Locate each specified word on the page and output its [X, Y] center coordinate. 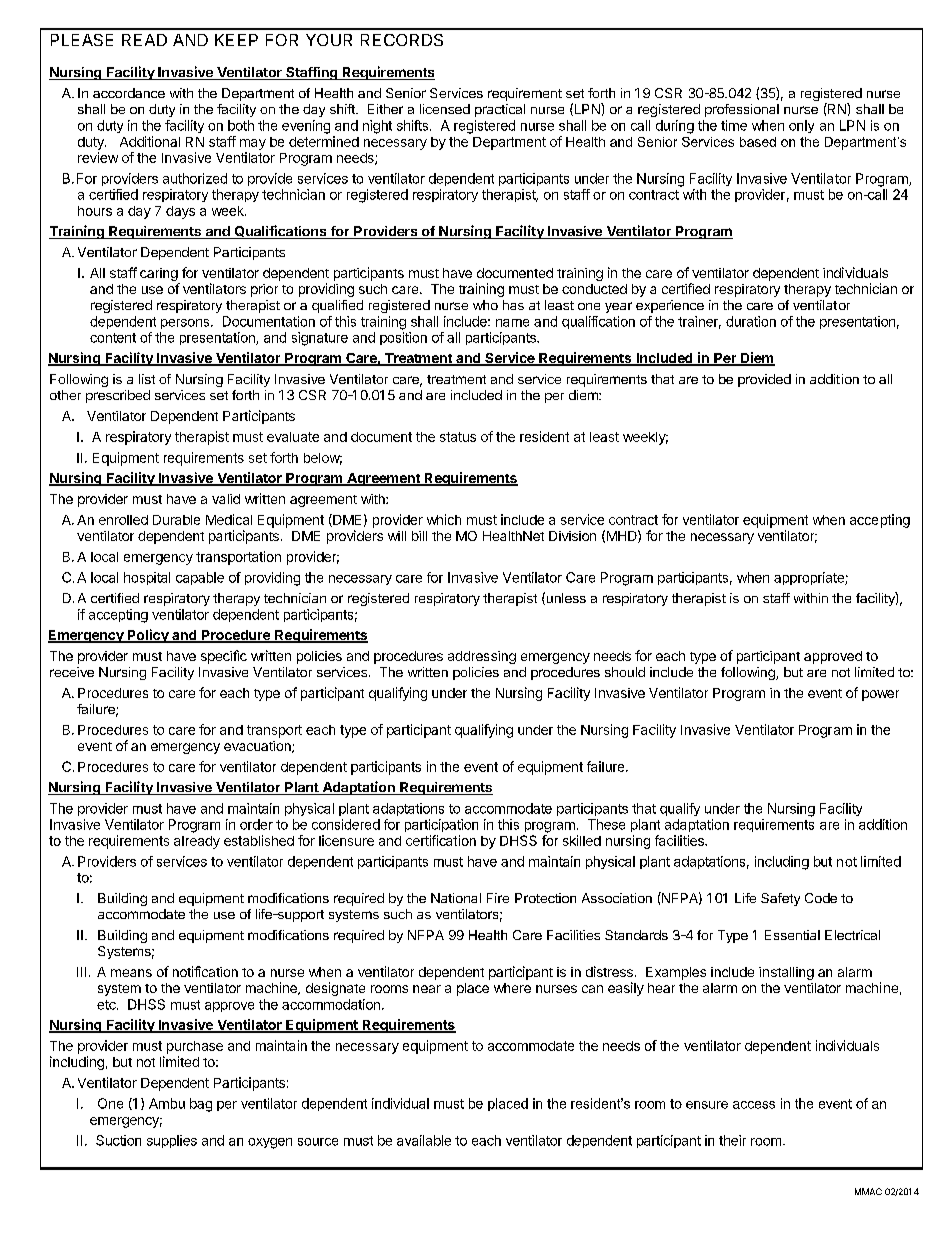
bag [201, 1105]
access [754, 1105]
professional [742, 110]
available [424, 1140]
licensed [445, 109]
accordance [129, 93]
